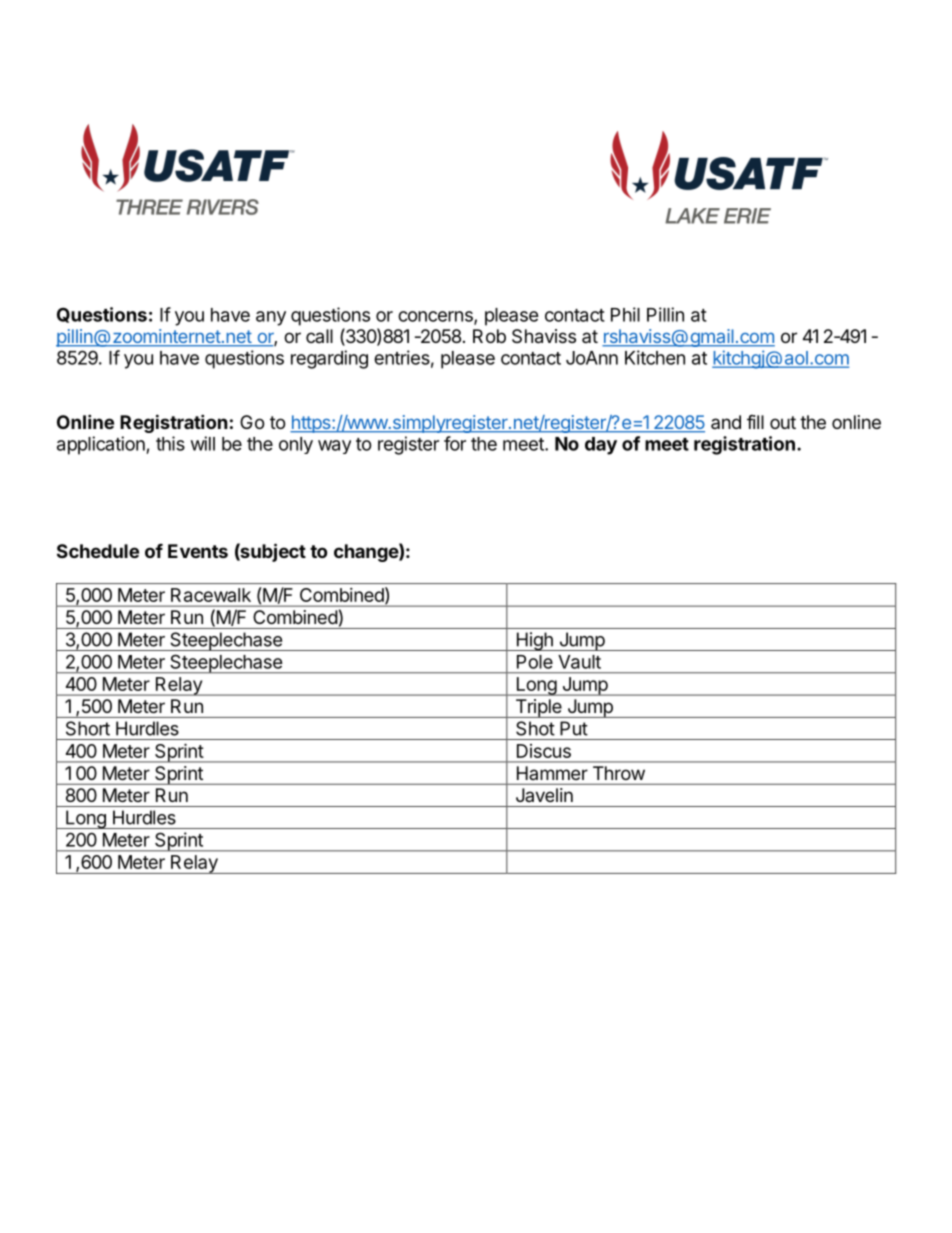  I want to click on any, so click(271, 318).
